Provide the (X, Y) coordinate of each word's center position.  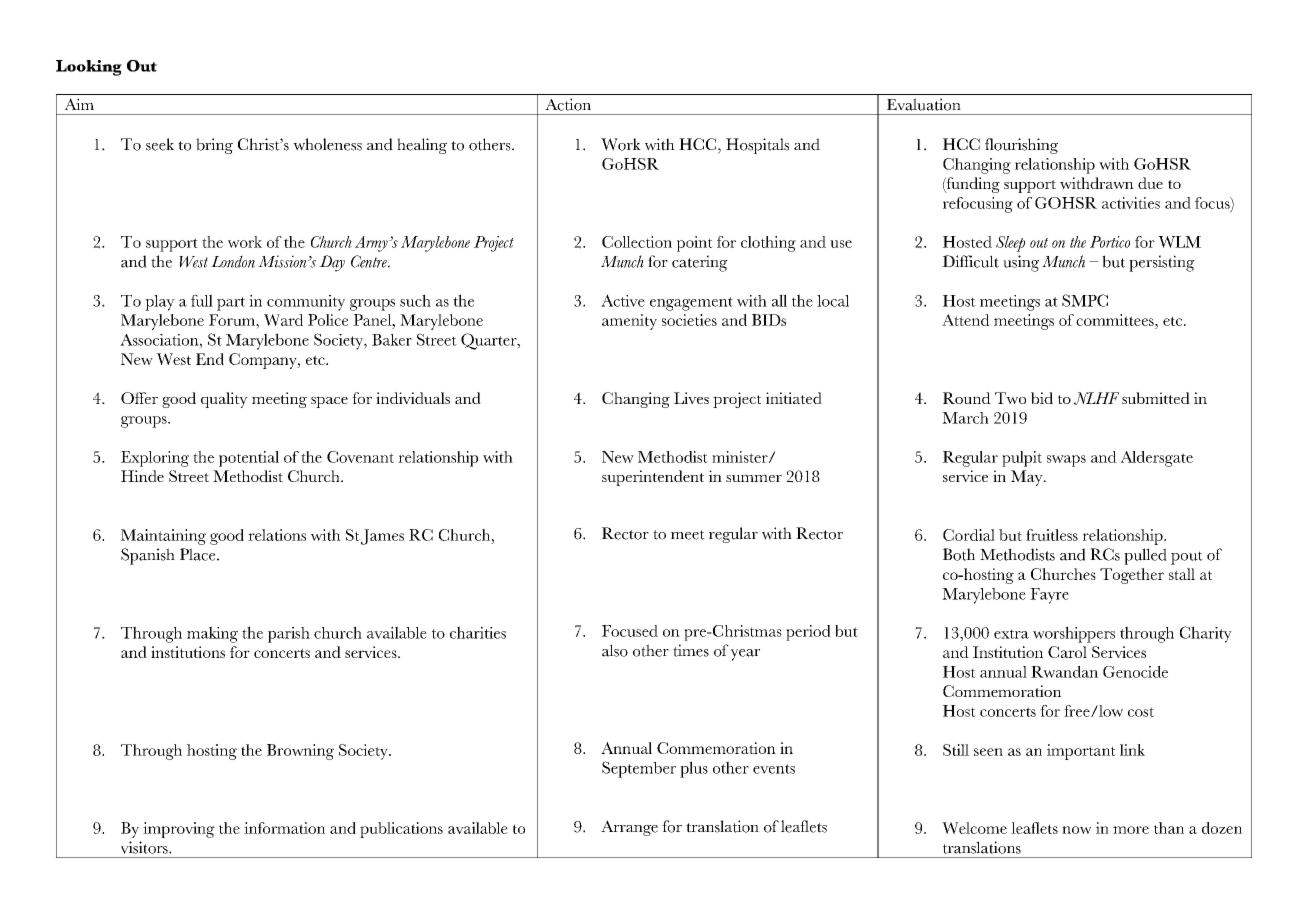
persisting (1162, 263)
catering (700, 263)
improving (179, 830)
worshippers (1074, 634)
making (212, 634)
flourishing (1021, 146)
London (233, 261)
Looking (89, 68)
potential (249, 459)
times (691, 650)
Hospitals (757, 146)
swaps (1066, 461)
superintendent (653, 478)
